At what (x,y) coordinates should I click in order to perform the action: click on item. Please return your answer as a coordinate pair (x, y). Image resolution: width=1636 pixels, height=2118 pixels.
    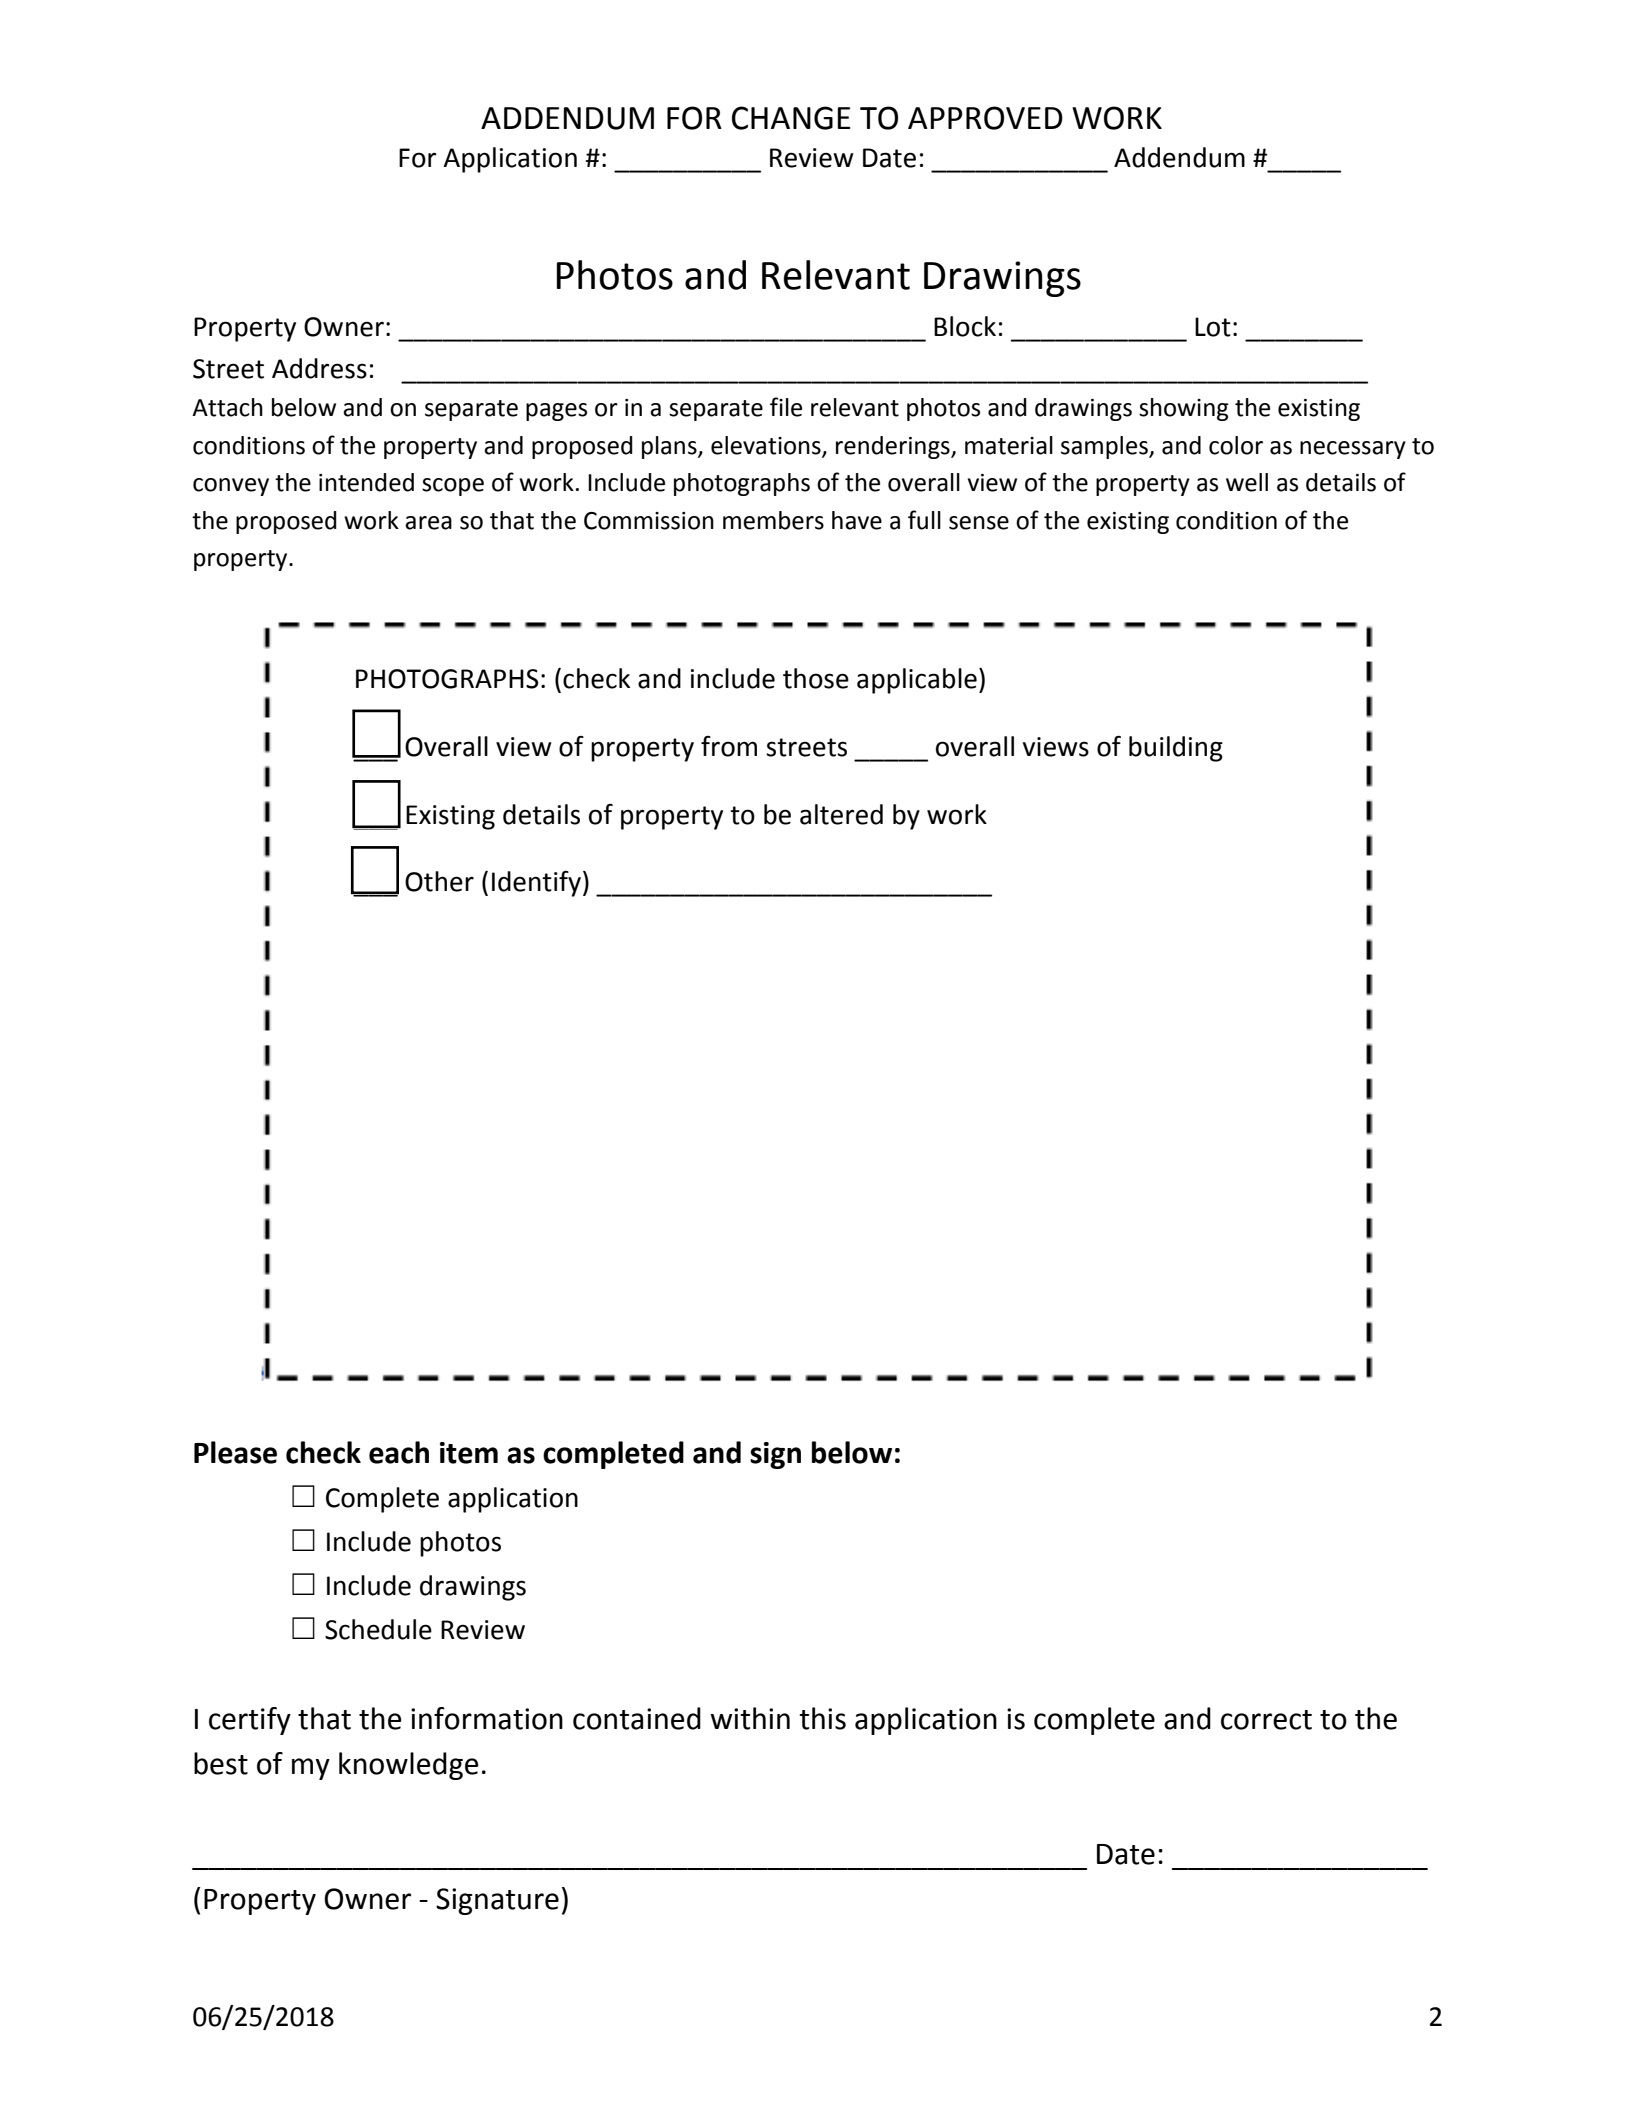
    Looking at the image, I should click on (469, 1453).
